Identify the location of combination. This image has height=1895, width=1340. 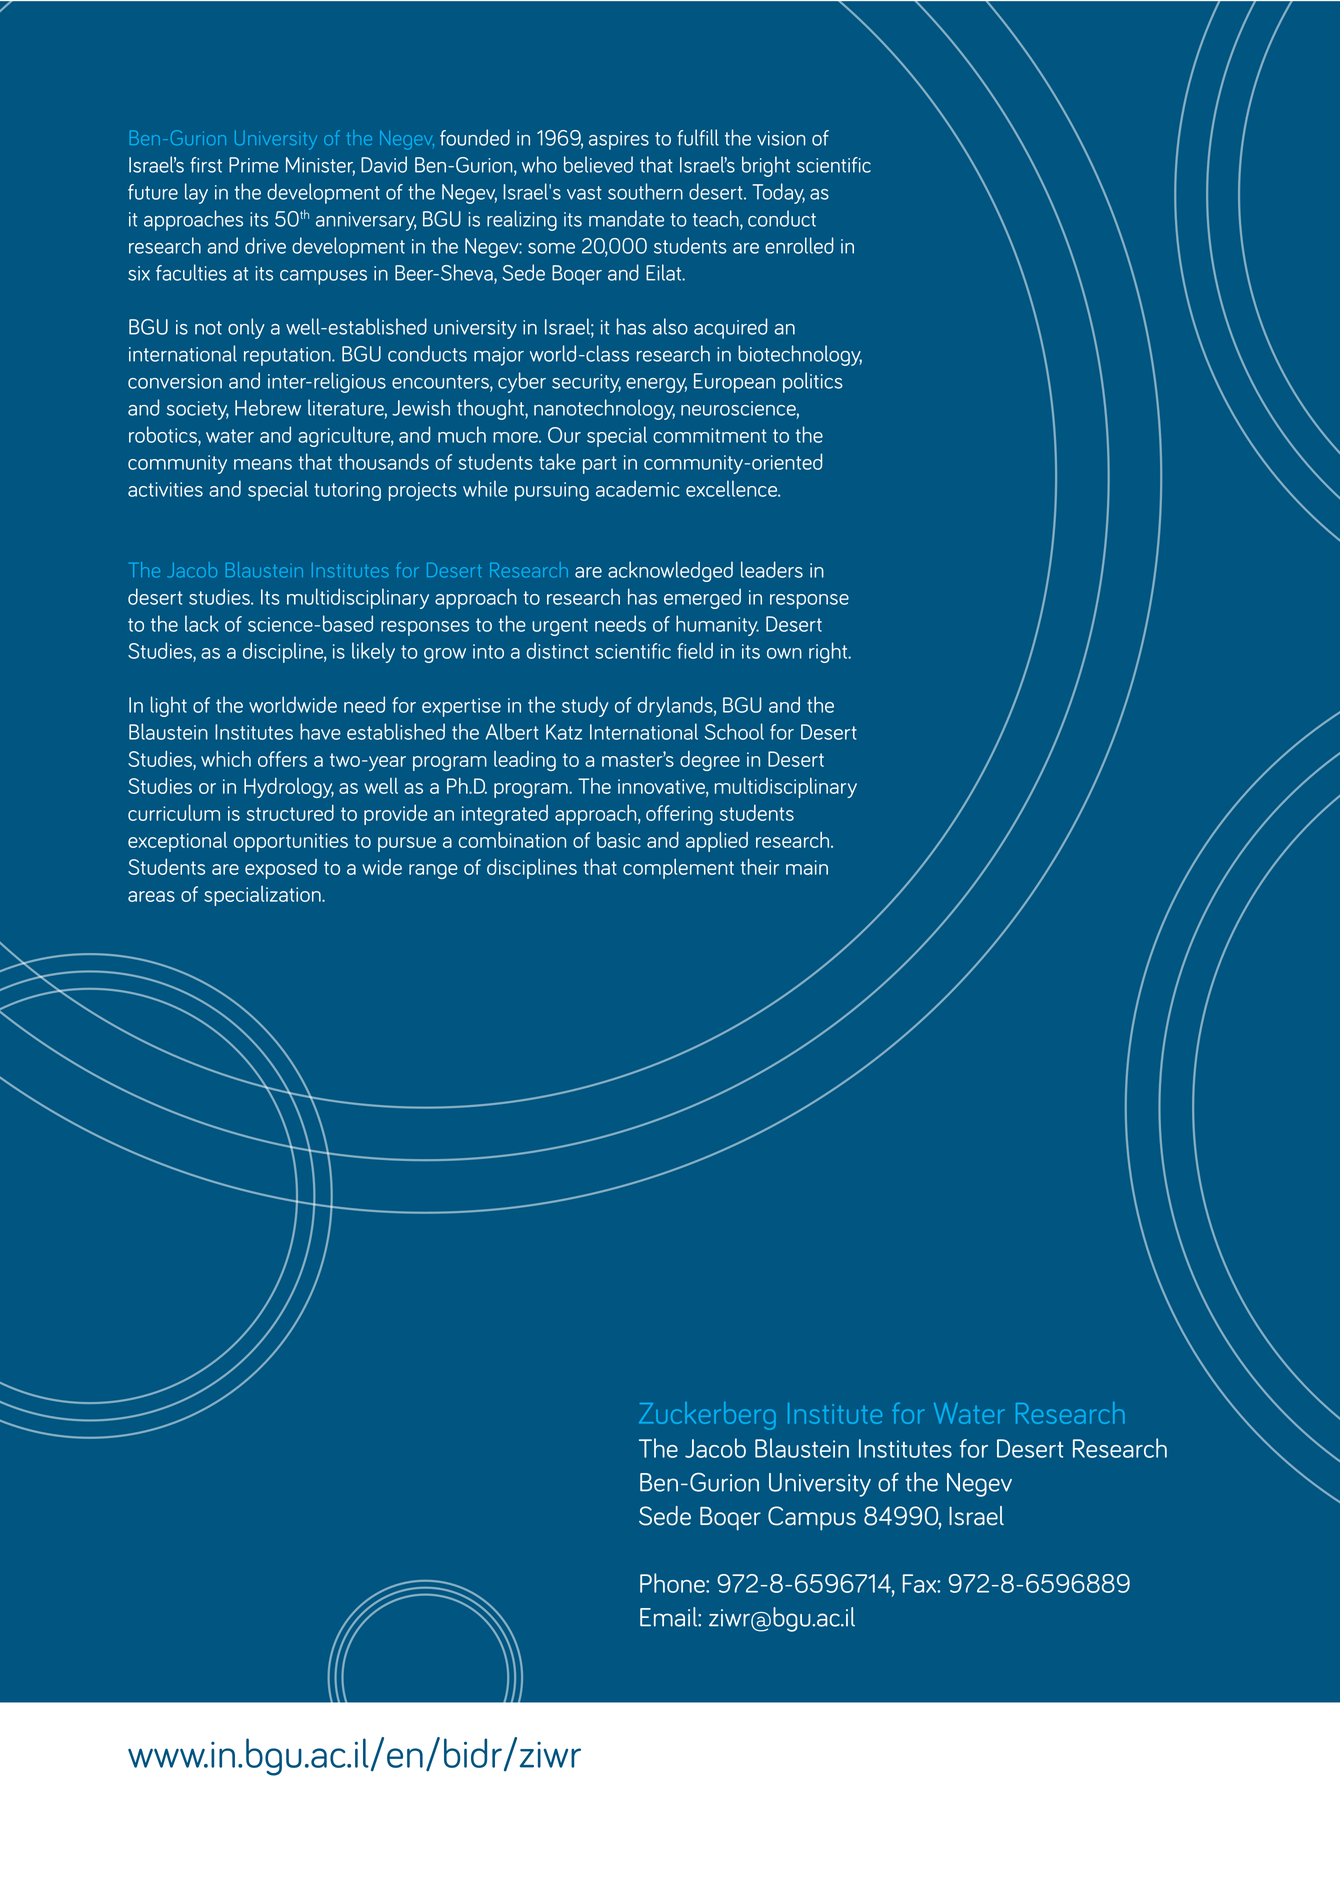
(512, 839).
